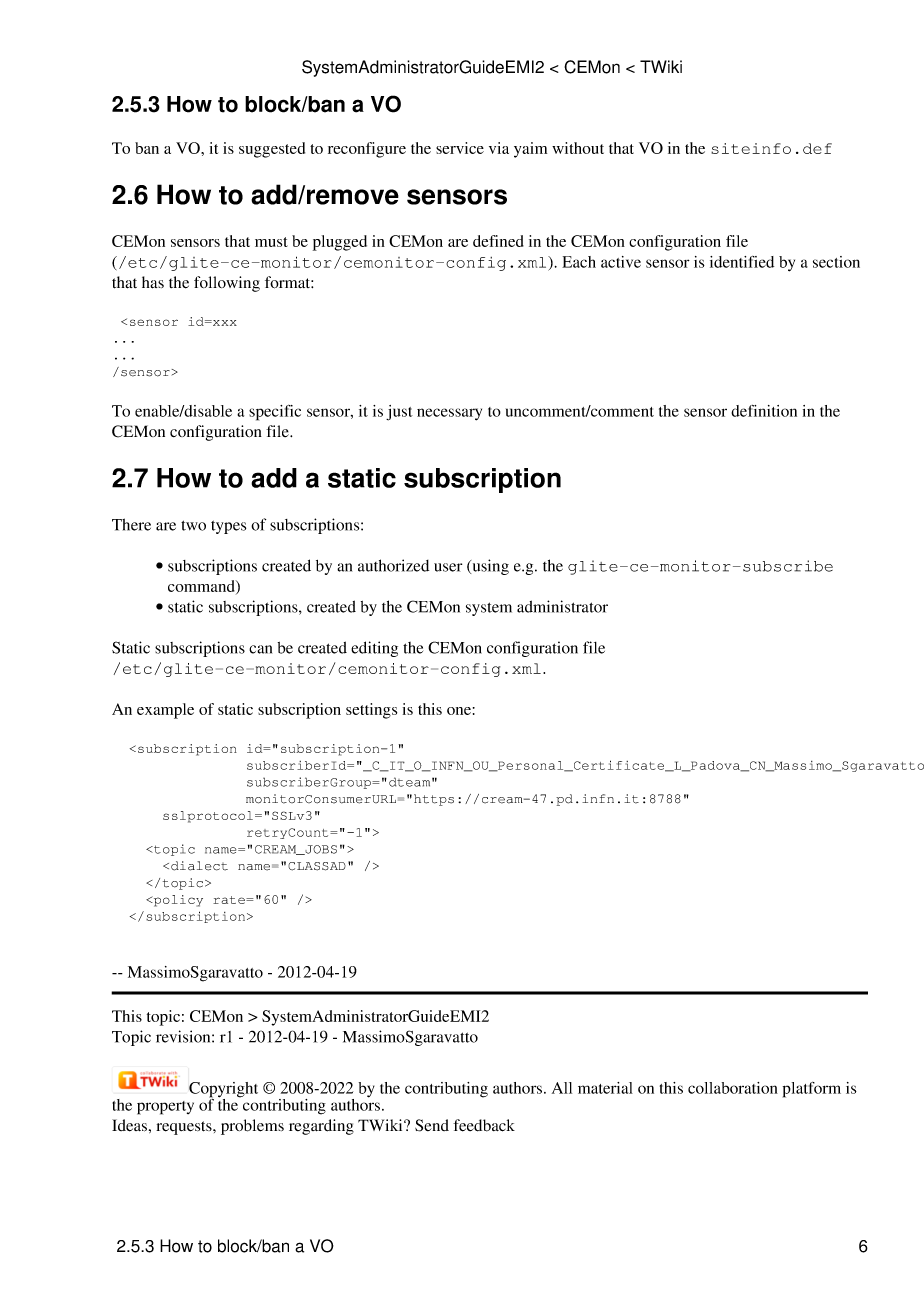  What do you see at coordinates (223, 1091) in the page?
I see `Copyright` at bounding box center [223, 1091].
